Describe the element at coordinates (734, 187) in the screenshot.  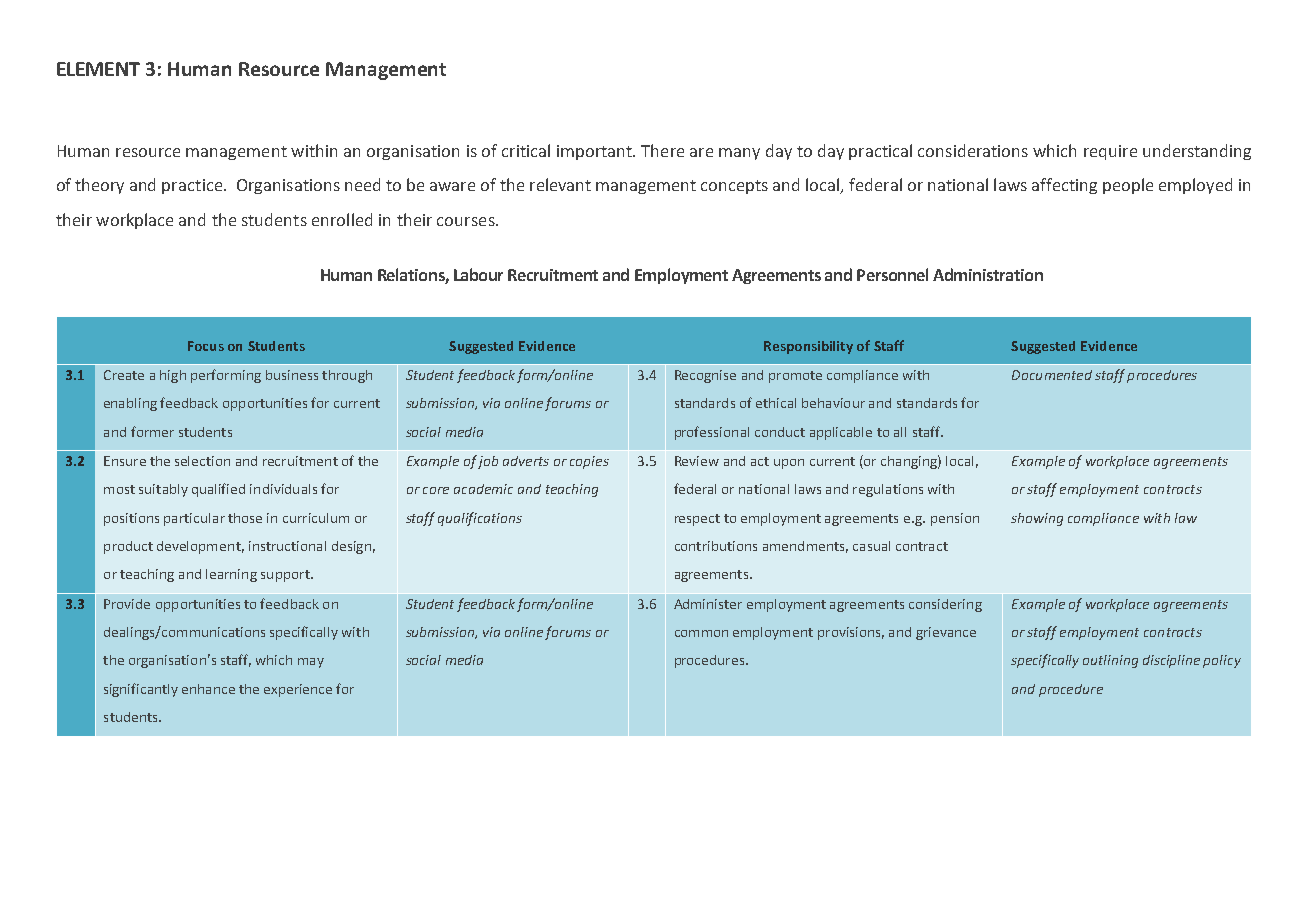
I see `concepts` at that location.
